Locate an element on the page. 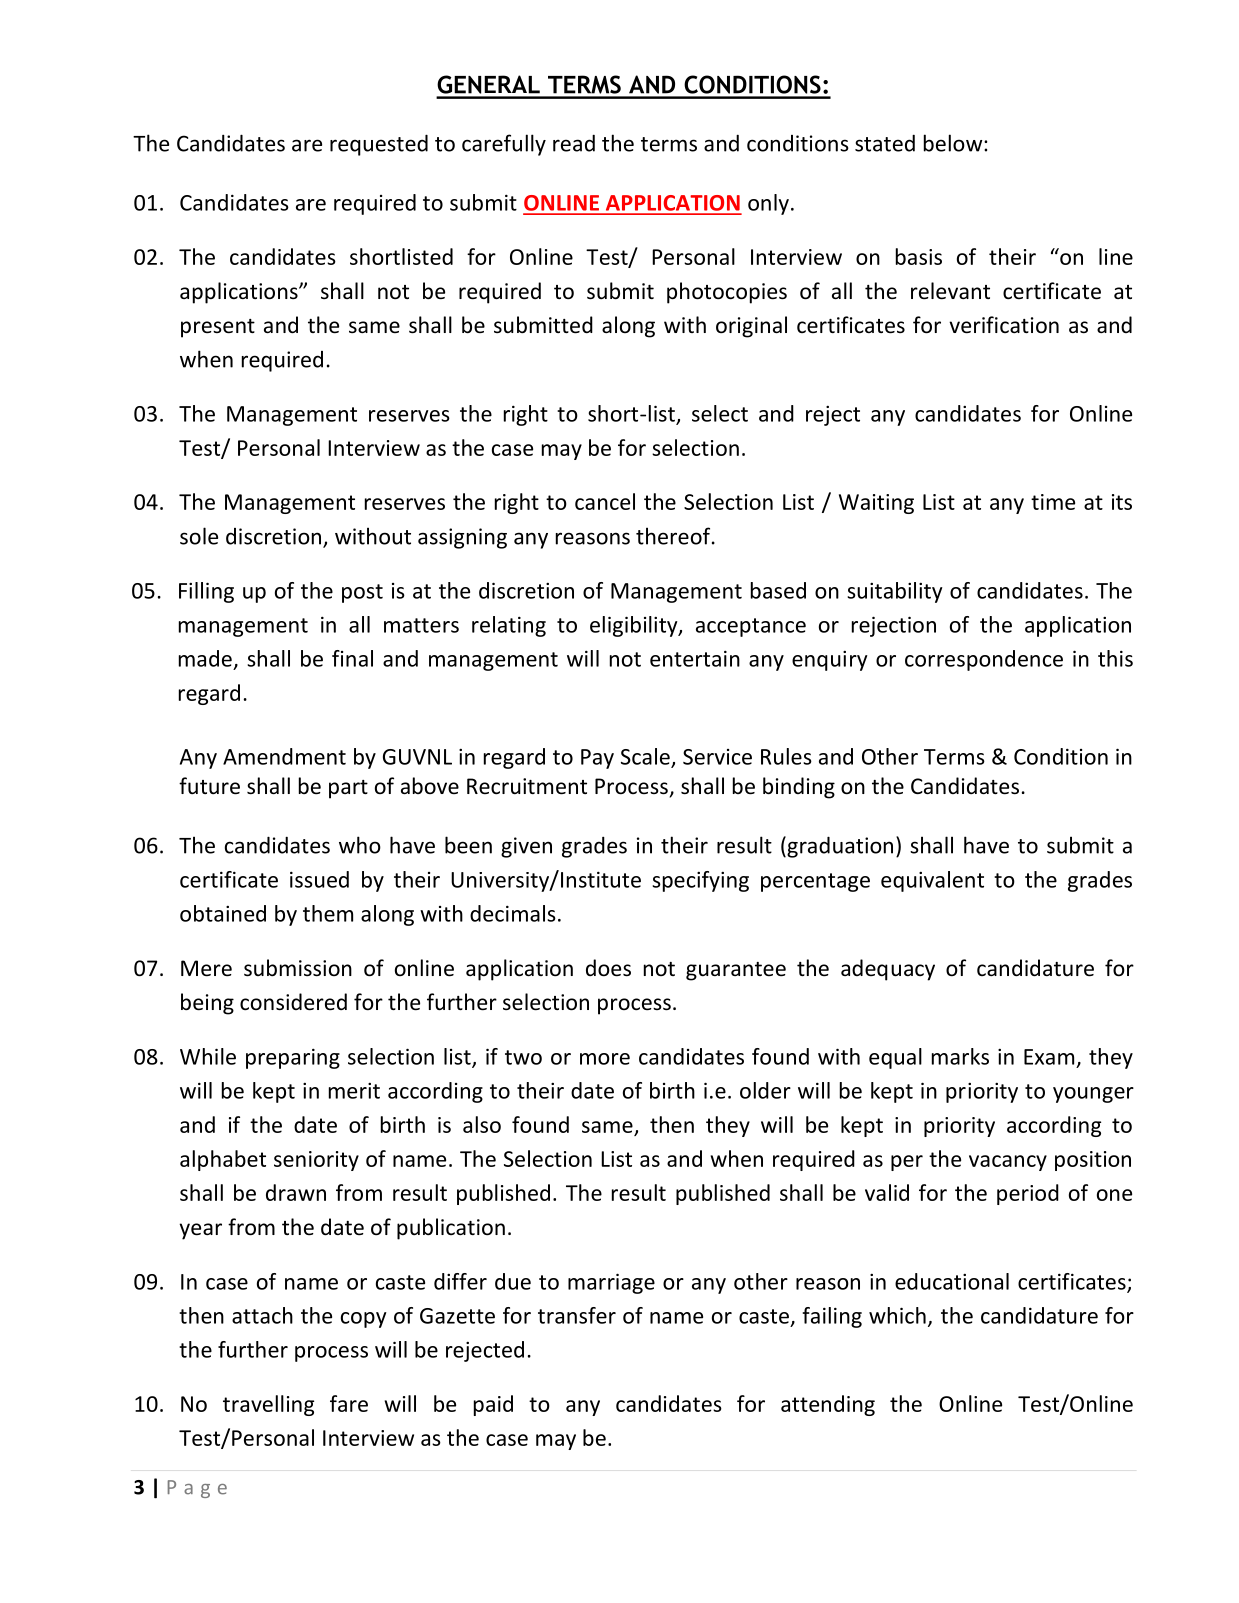 This document has width=1239, height=1603. read is located at coordinates (574, 143).
